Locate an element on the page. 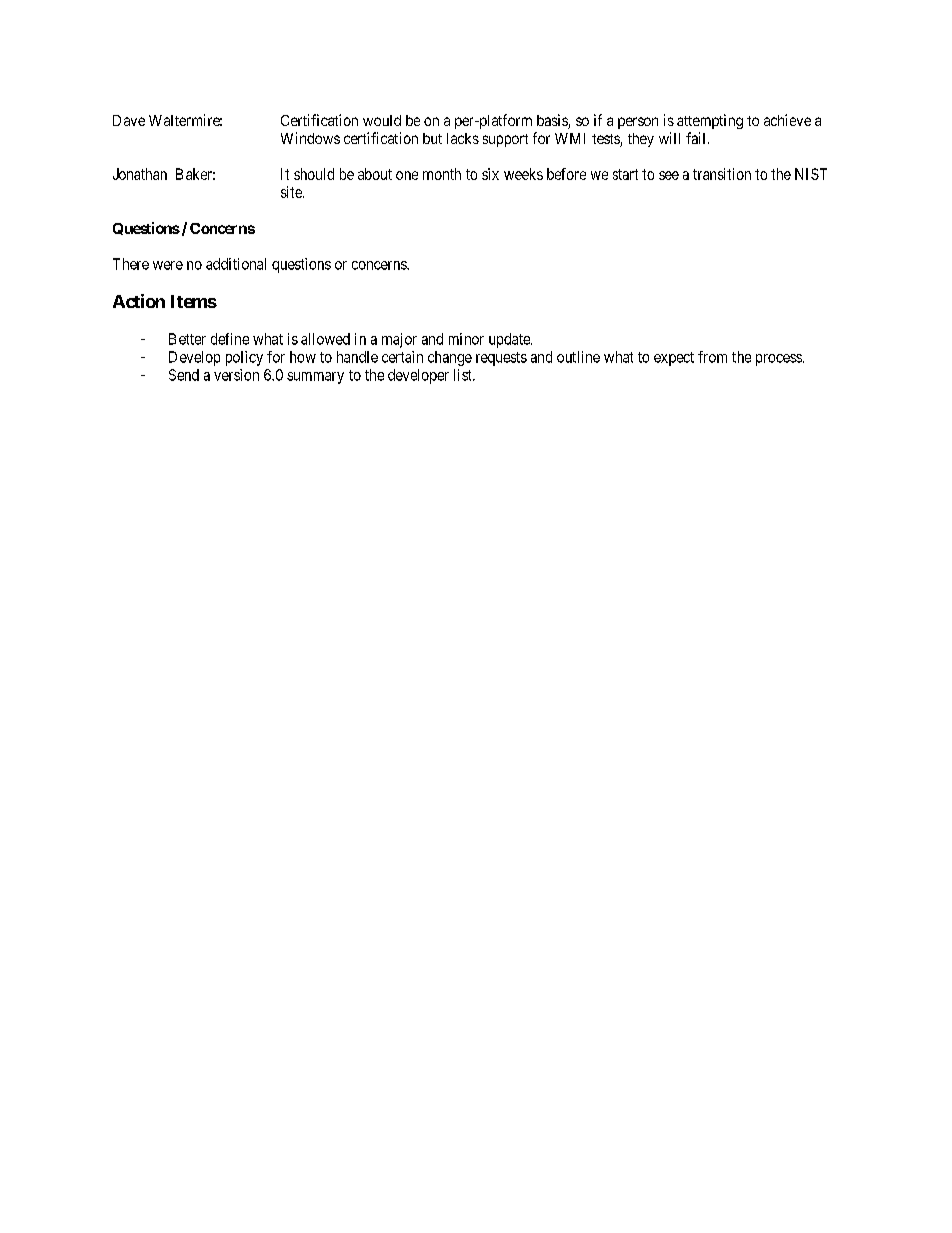 Image resolution: width=952 pixels, height=1233 pixels. Action is located at coordinates (139, 301).
